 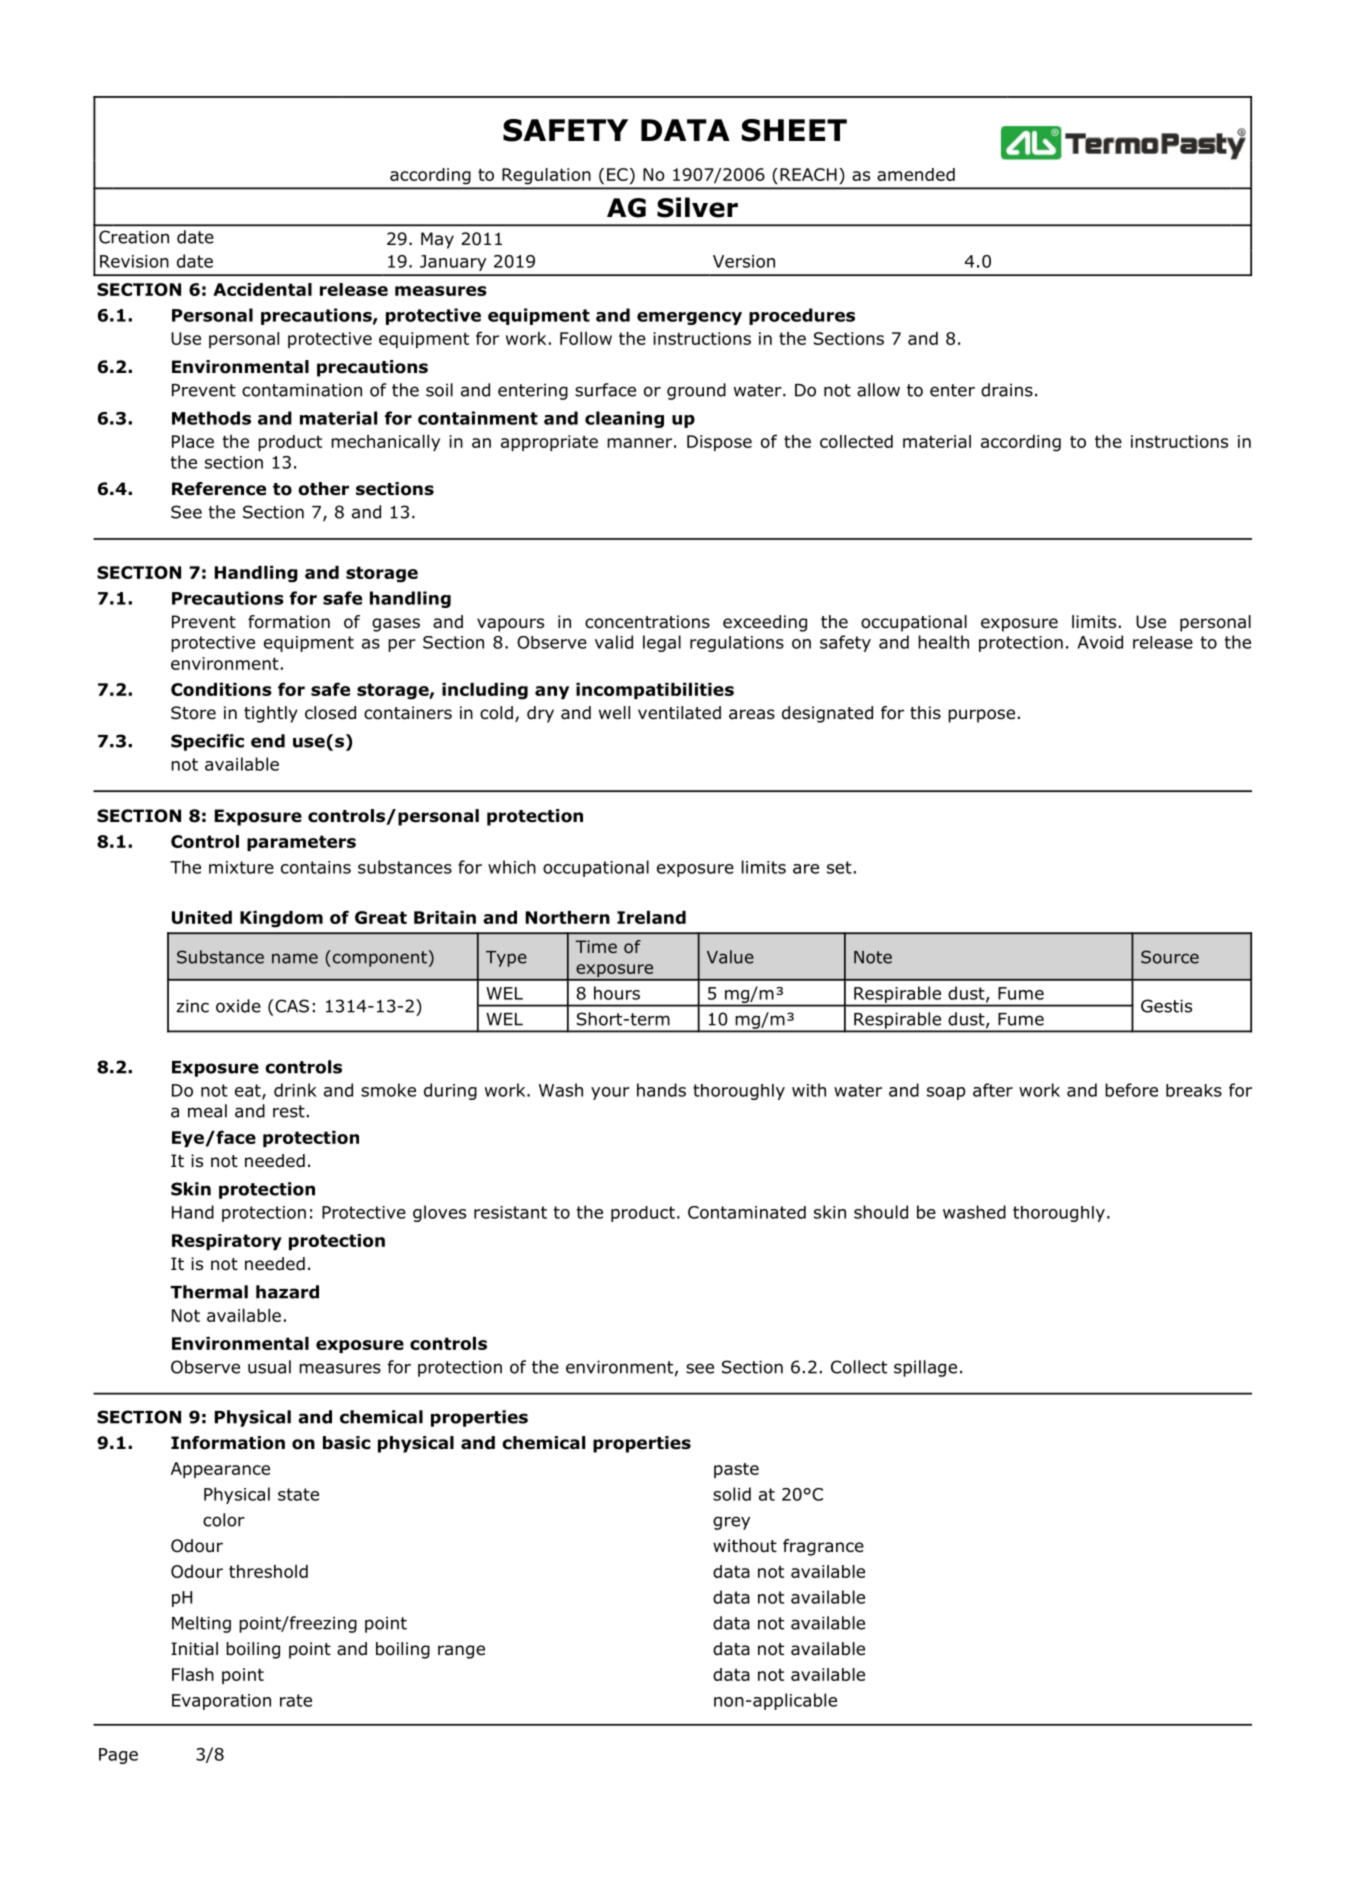 I want to click on Evaporation, so click(x=221, y=1702).
